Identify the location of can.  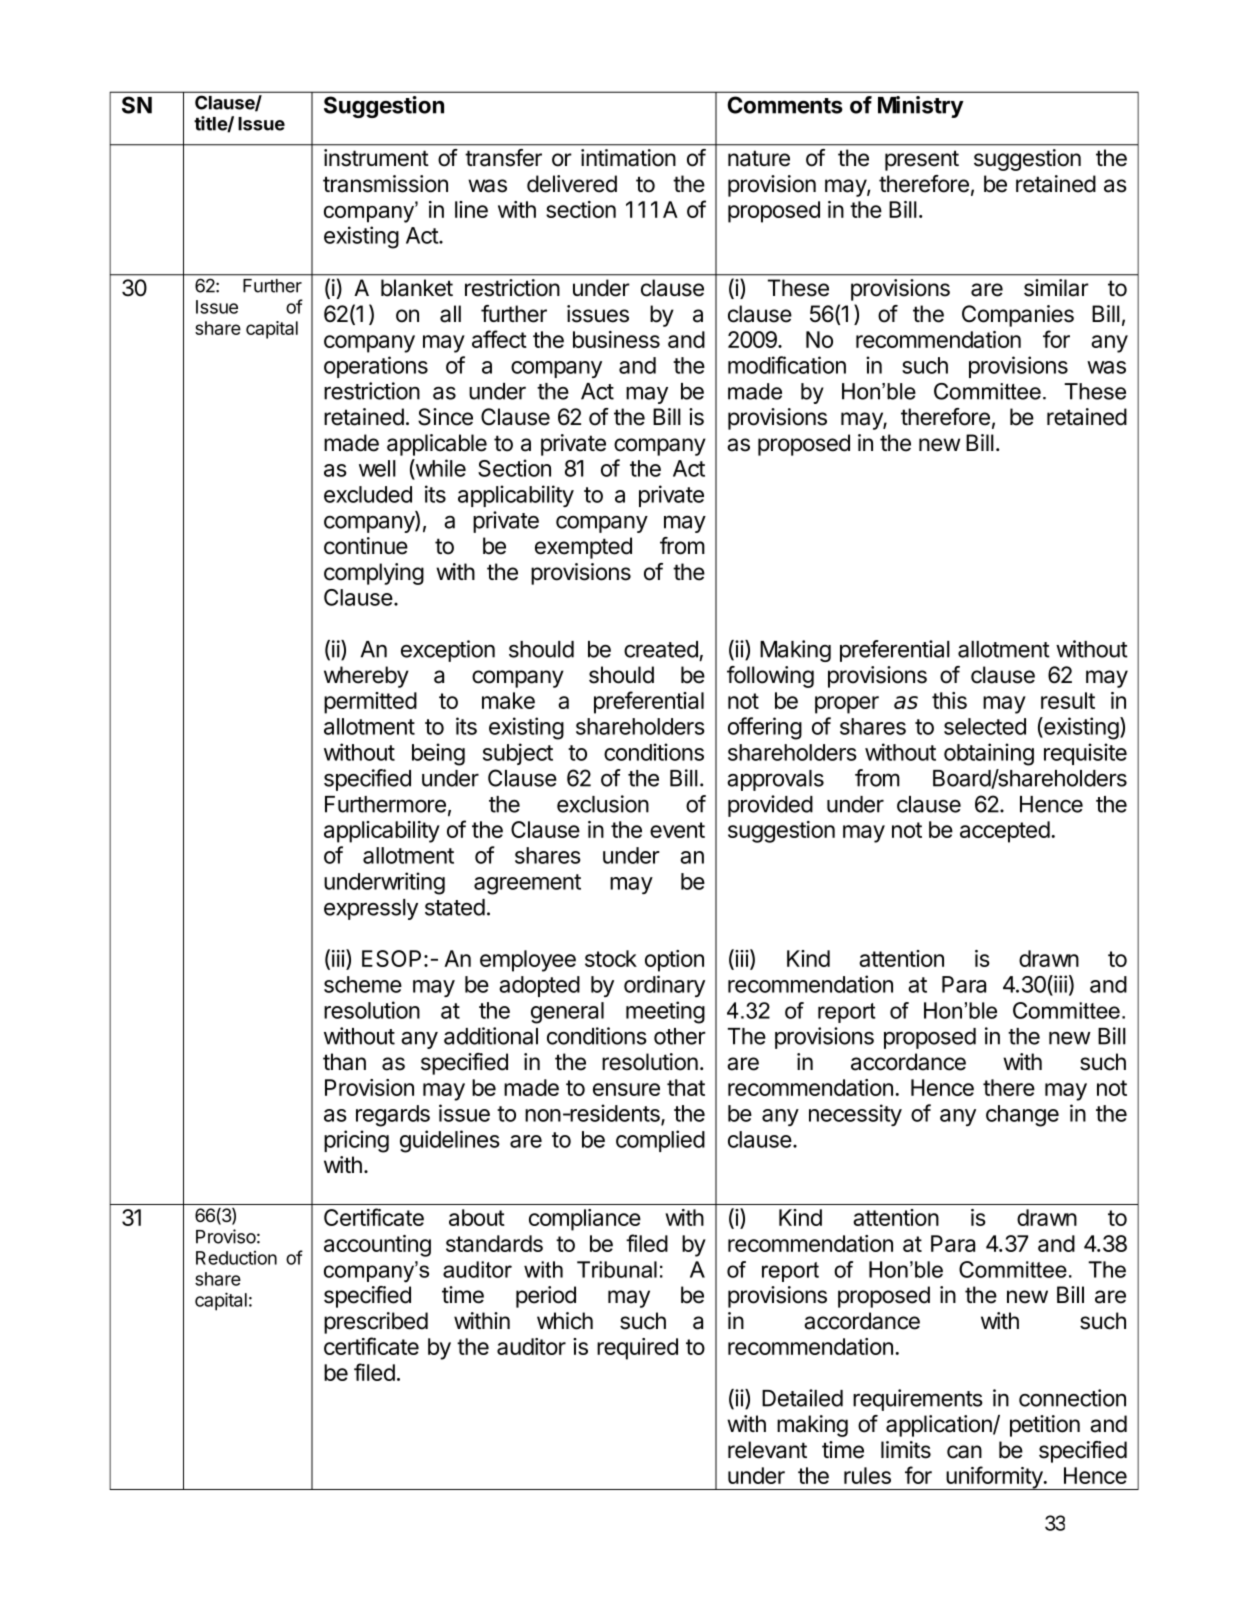
(964, 1452).
